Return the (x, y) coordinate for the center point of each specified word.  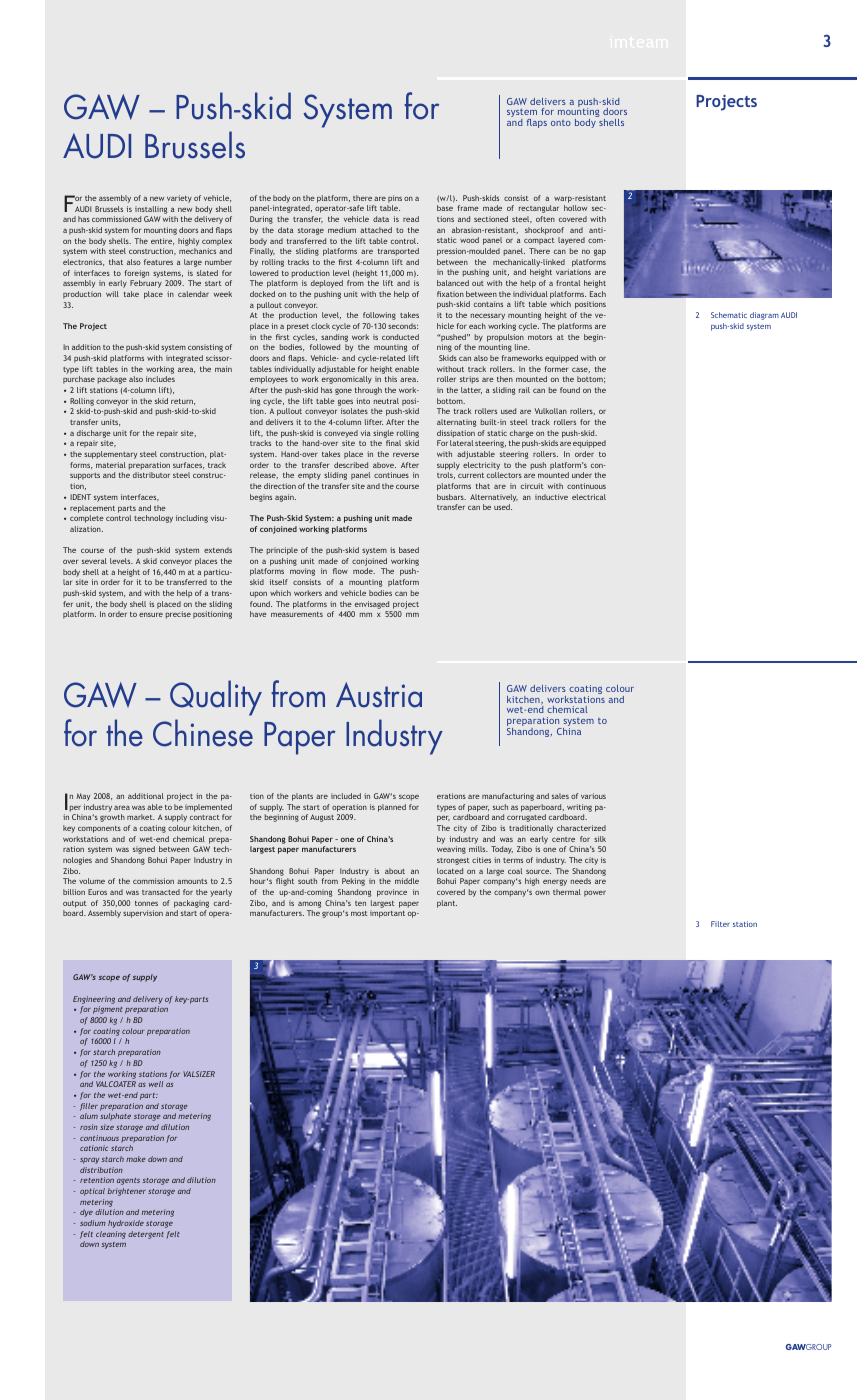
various (593, 796)
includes (160, 379)
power (595, 894)
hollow (575, 208)
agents (128, 1181)
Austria (379, 695)
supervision (143, 914)
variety (179, 199)
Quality (216, 698)
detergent (146, 1235)
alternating (456, 423)
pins (395, 199)
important (387, 914)
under (582, 475)
